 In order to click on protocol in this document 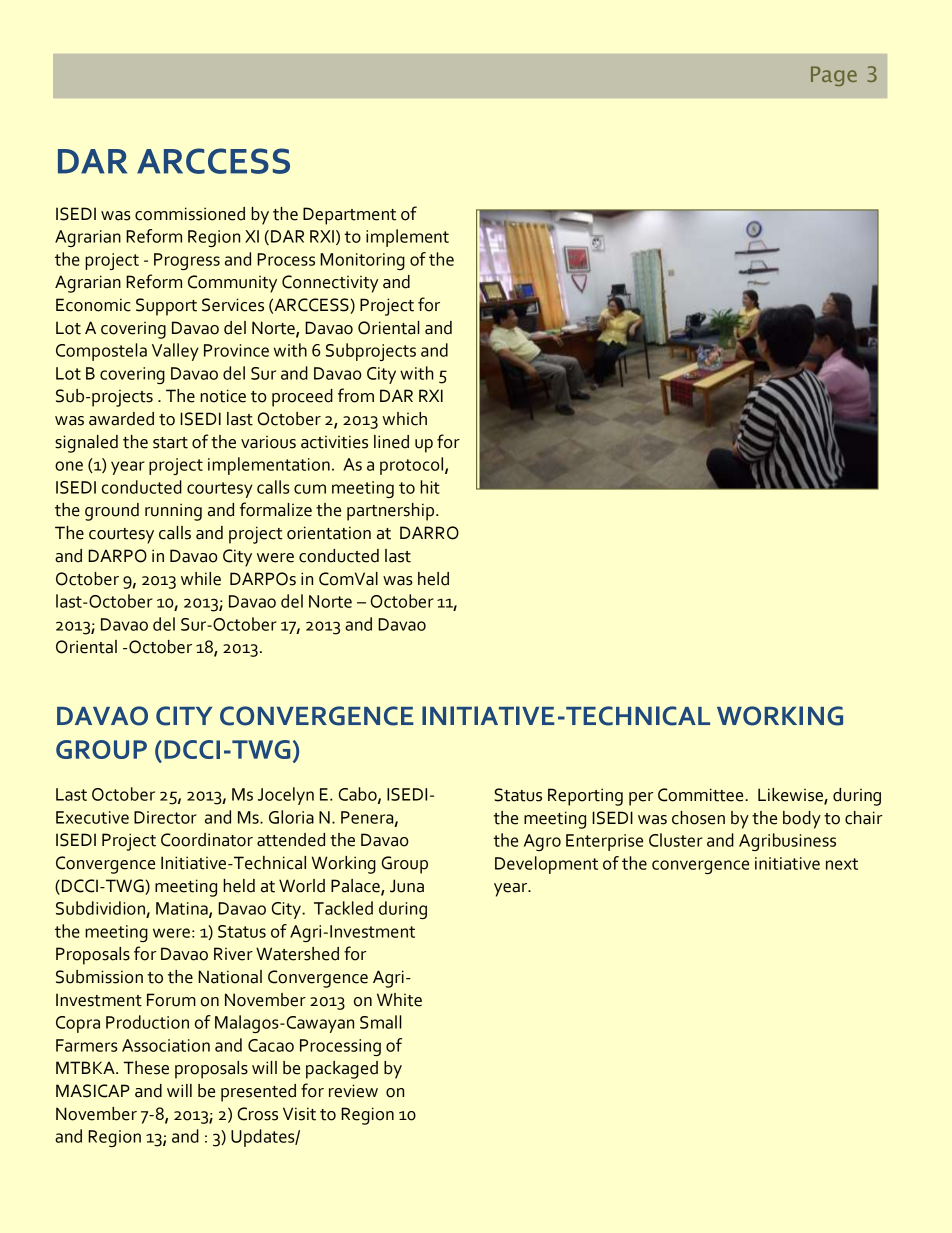, I will do `click(413, 466)`.
